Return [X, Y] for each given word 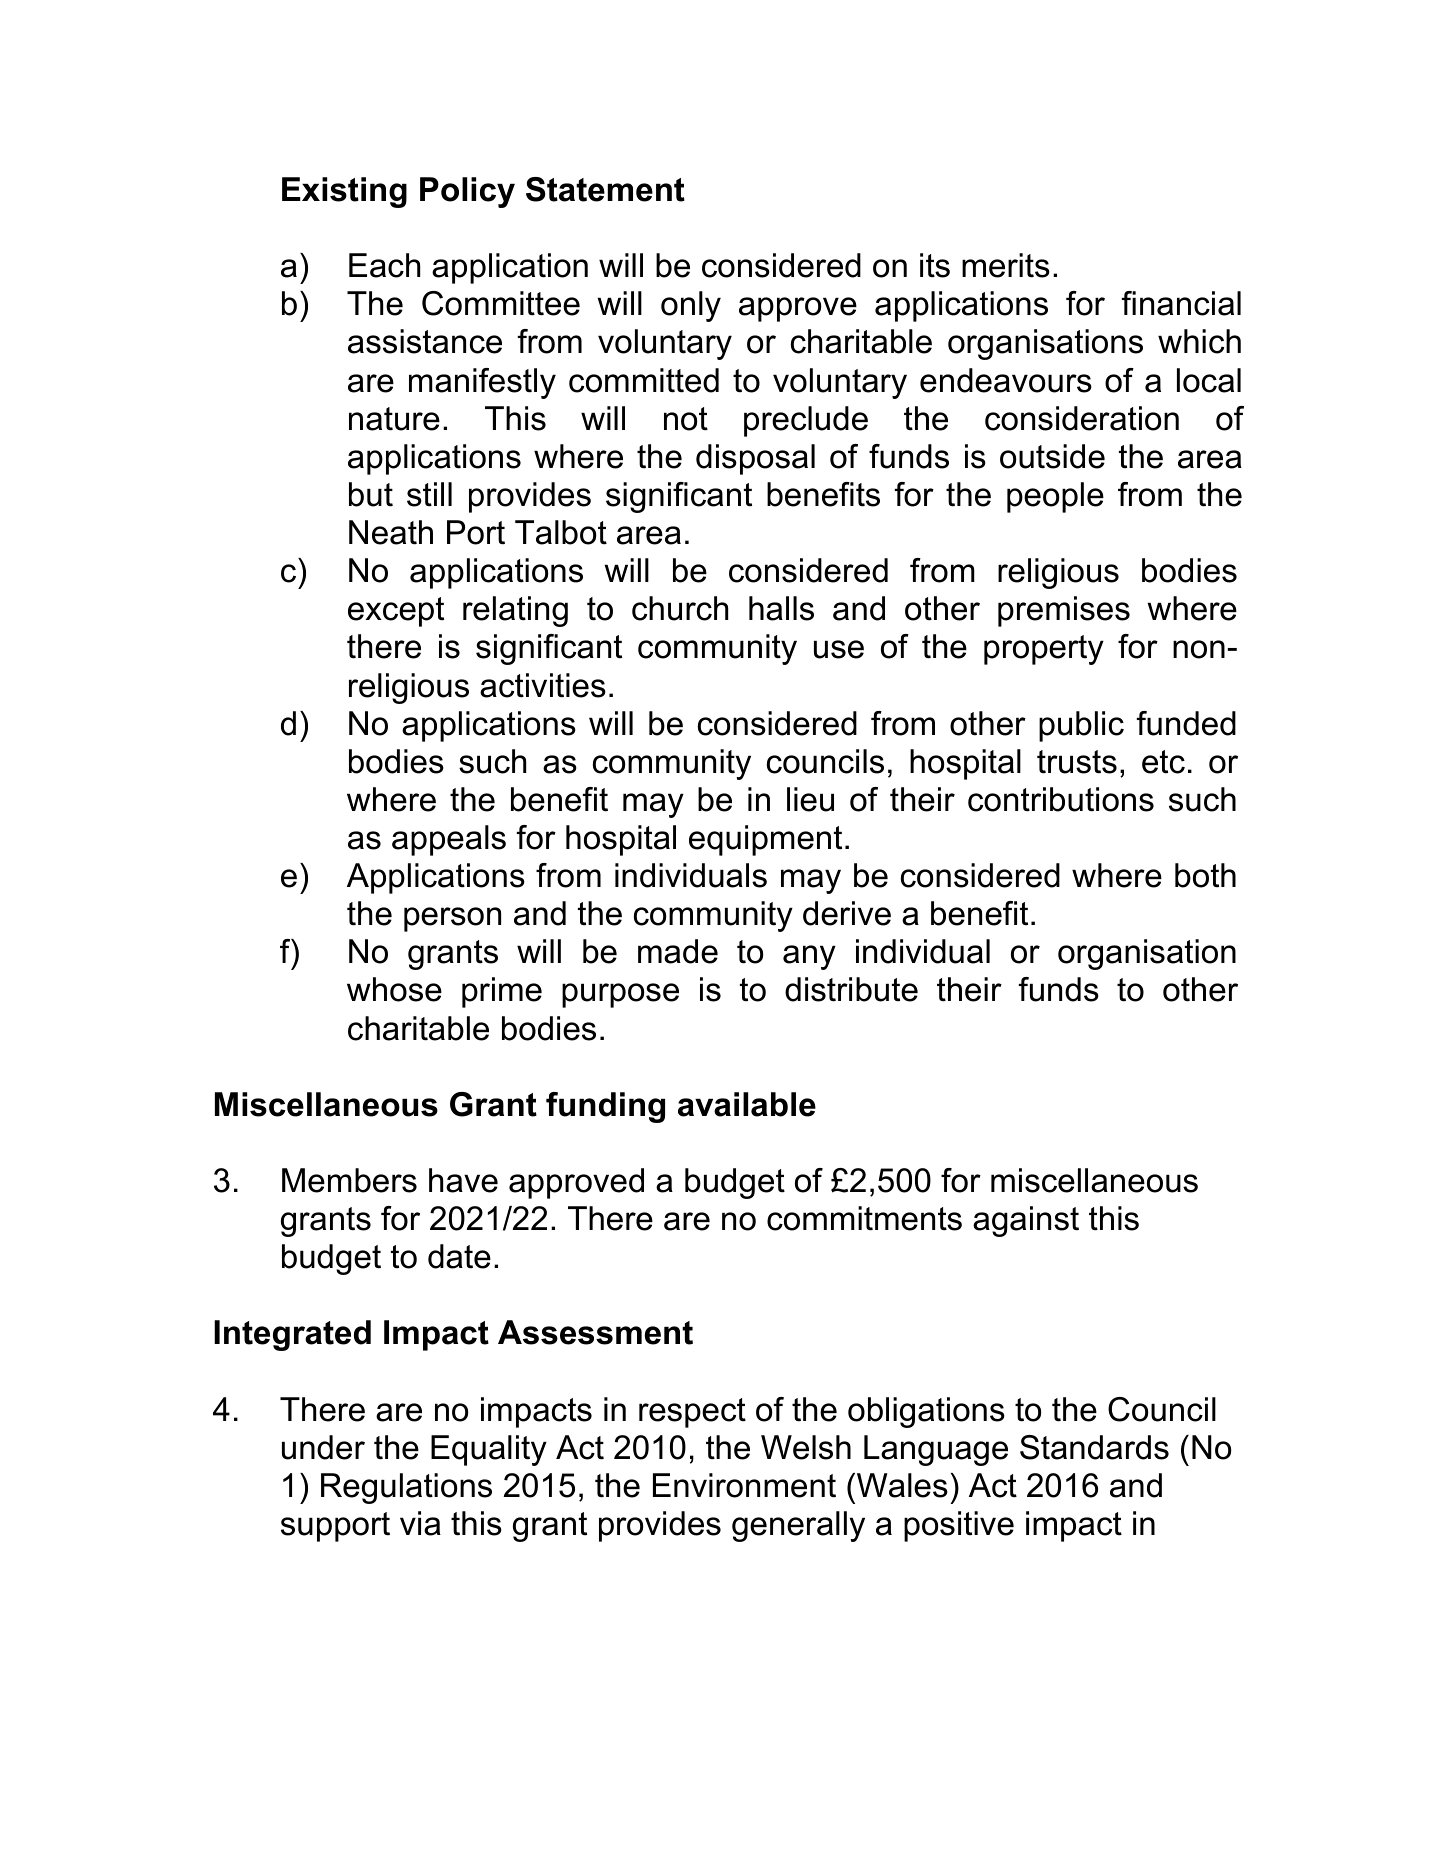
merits [1006, 265]
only [691, 306]
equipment [765, 840]
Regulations [406, 1488]
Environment [744, 1485]
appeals [449, 840]
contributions [1061, 799]
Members [349, 1180]
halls [781, 608]
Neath [391, 532]
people [1055, 497]
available [747, 1104]
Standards [1094, 1447]
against [1026, 1221]
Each [384, 265]
